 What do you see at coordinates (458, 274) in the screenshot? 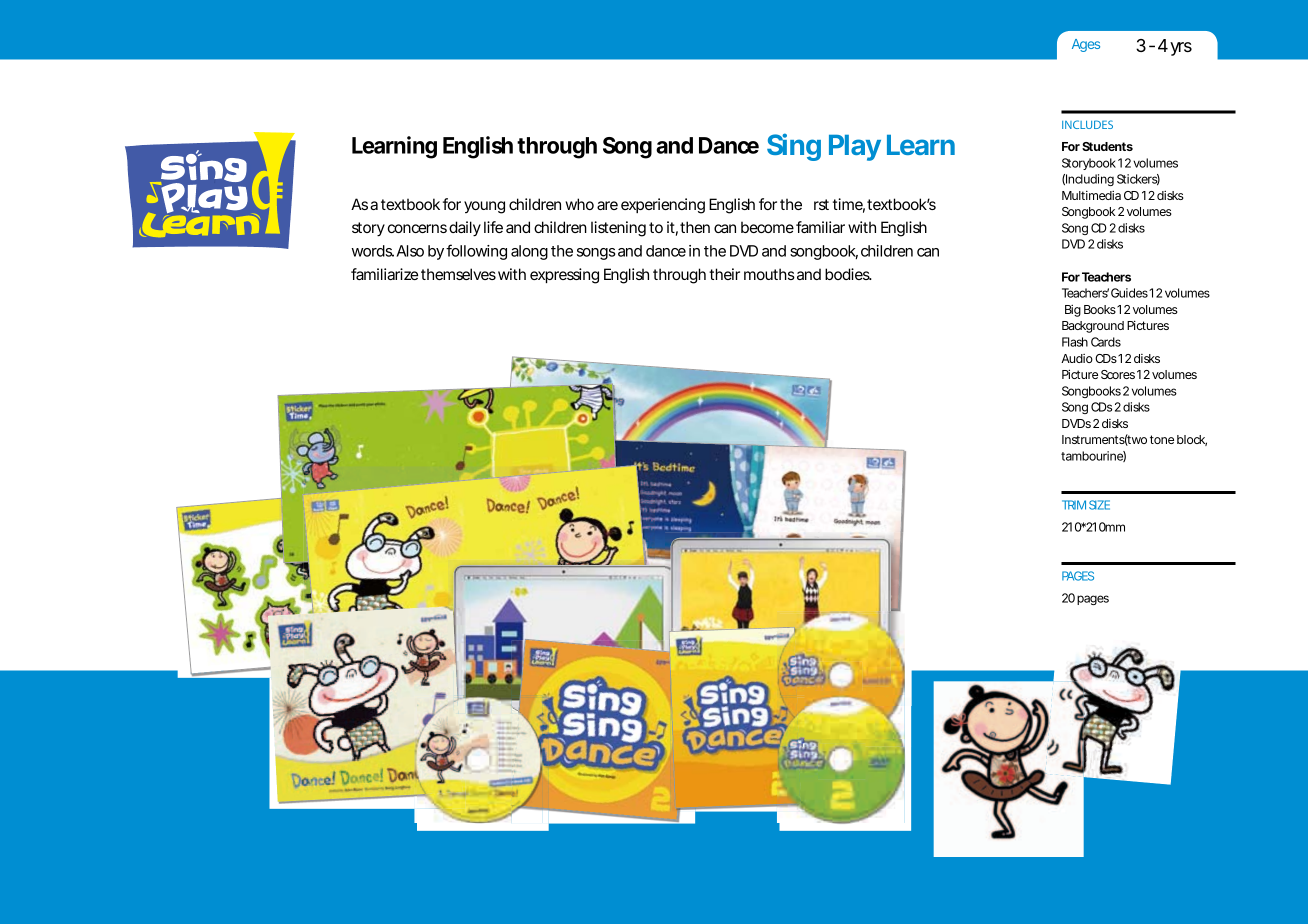
I see `themselves` at bounding box center [458, 274].
